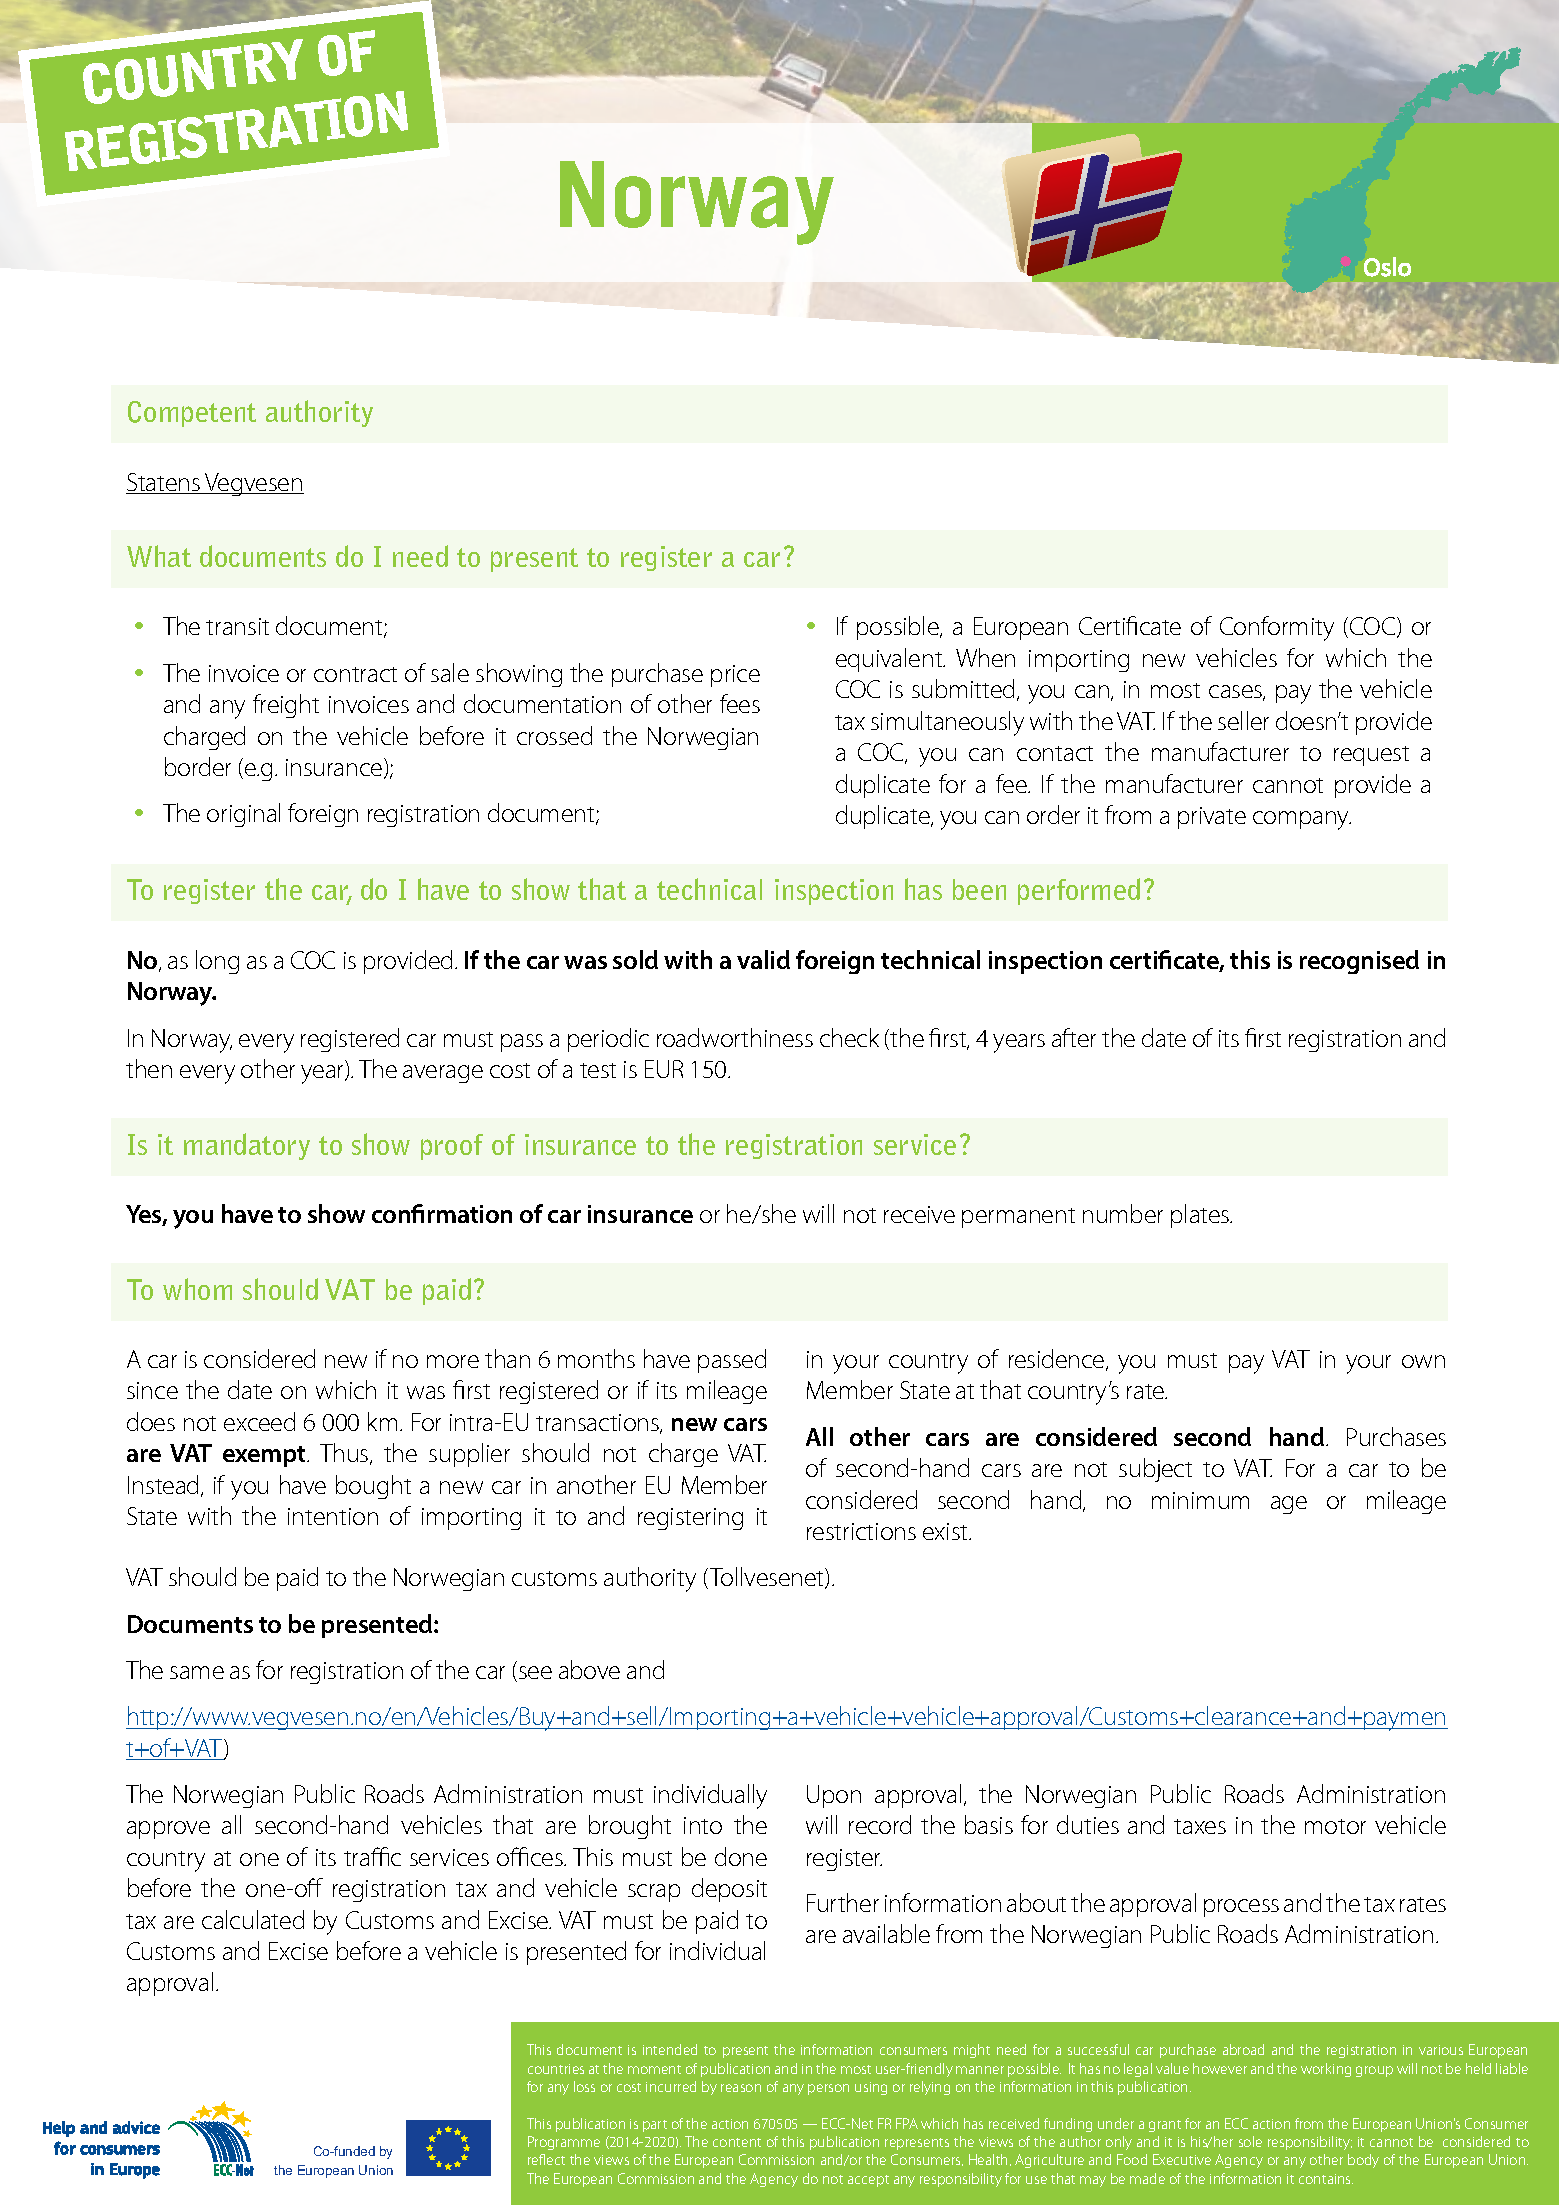  What do you see at coordinates (546, 2159) in the document?
I see `reflect` at bounding box center [546, 2159].
